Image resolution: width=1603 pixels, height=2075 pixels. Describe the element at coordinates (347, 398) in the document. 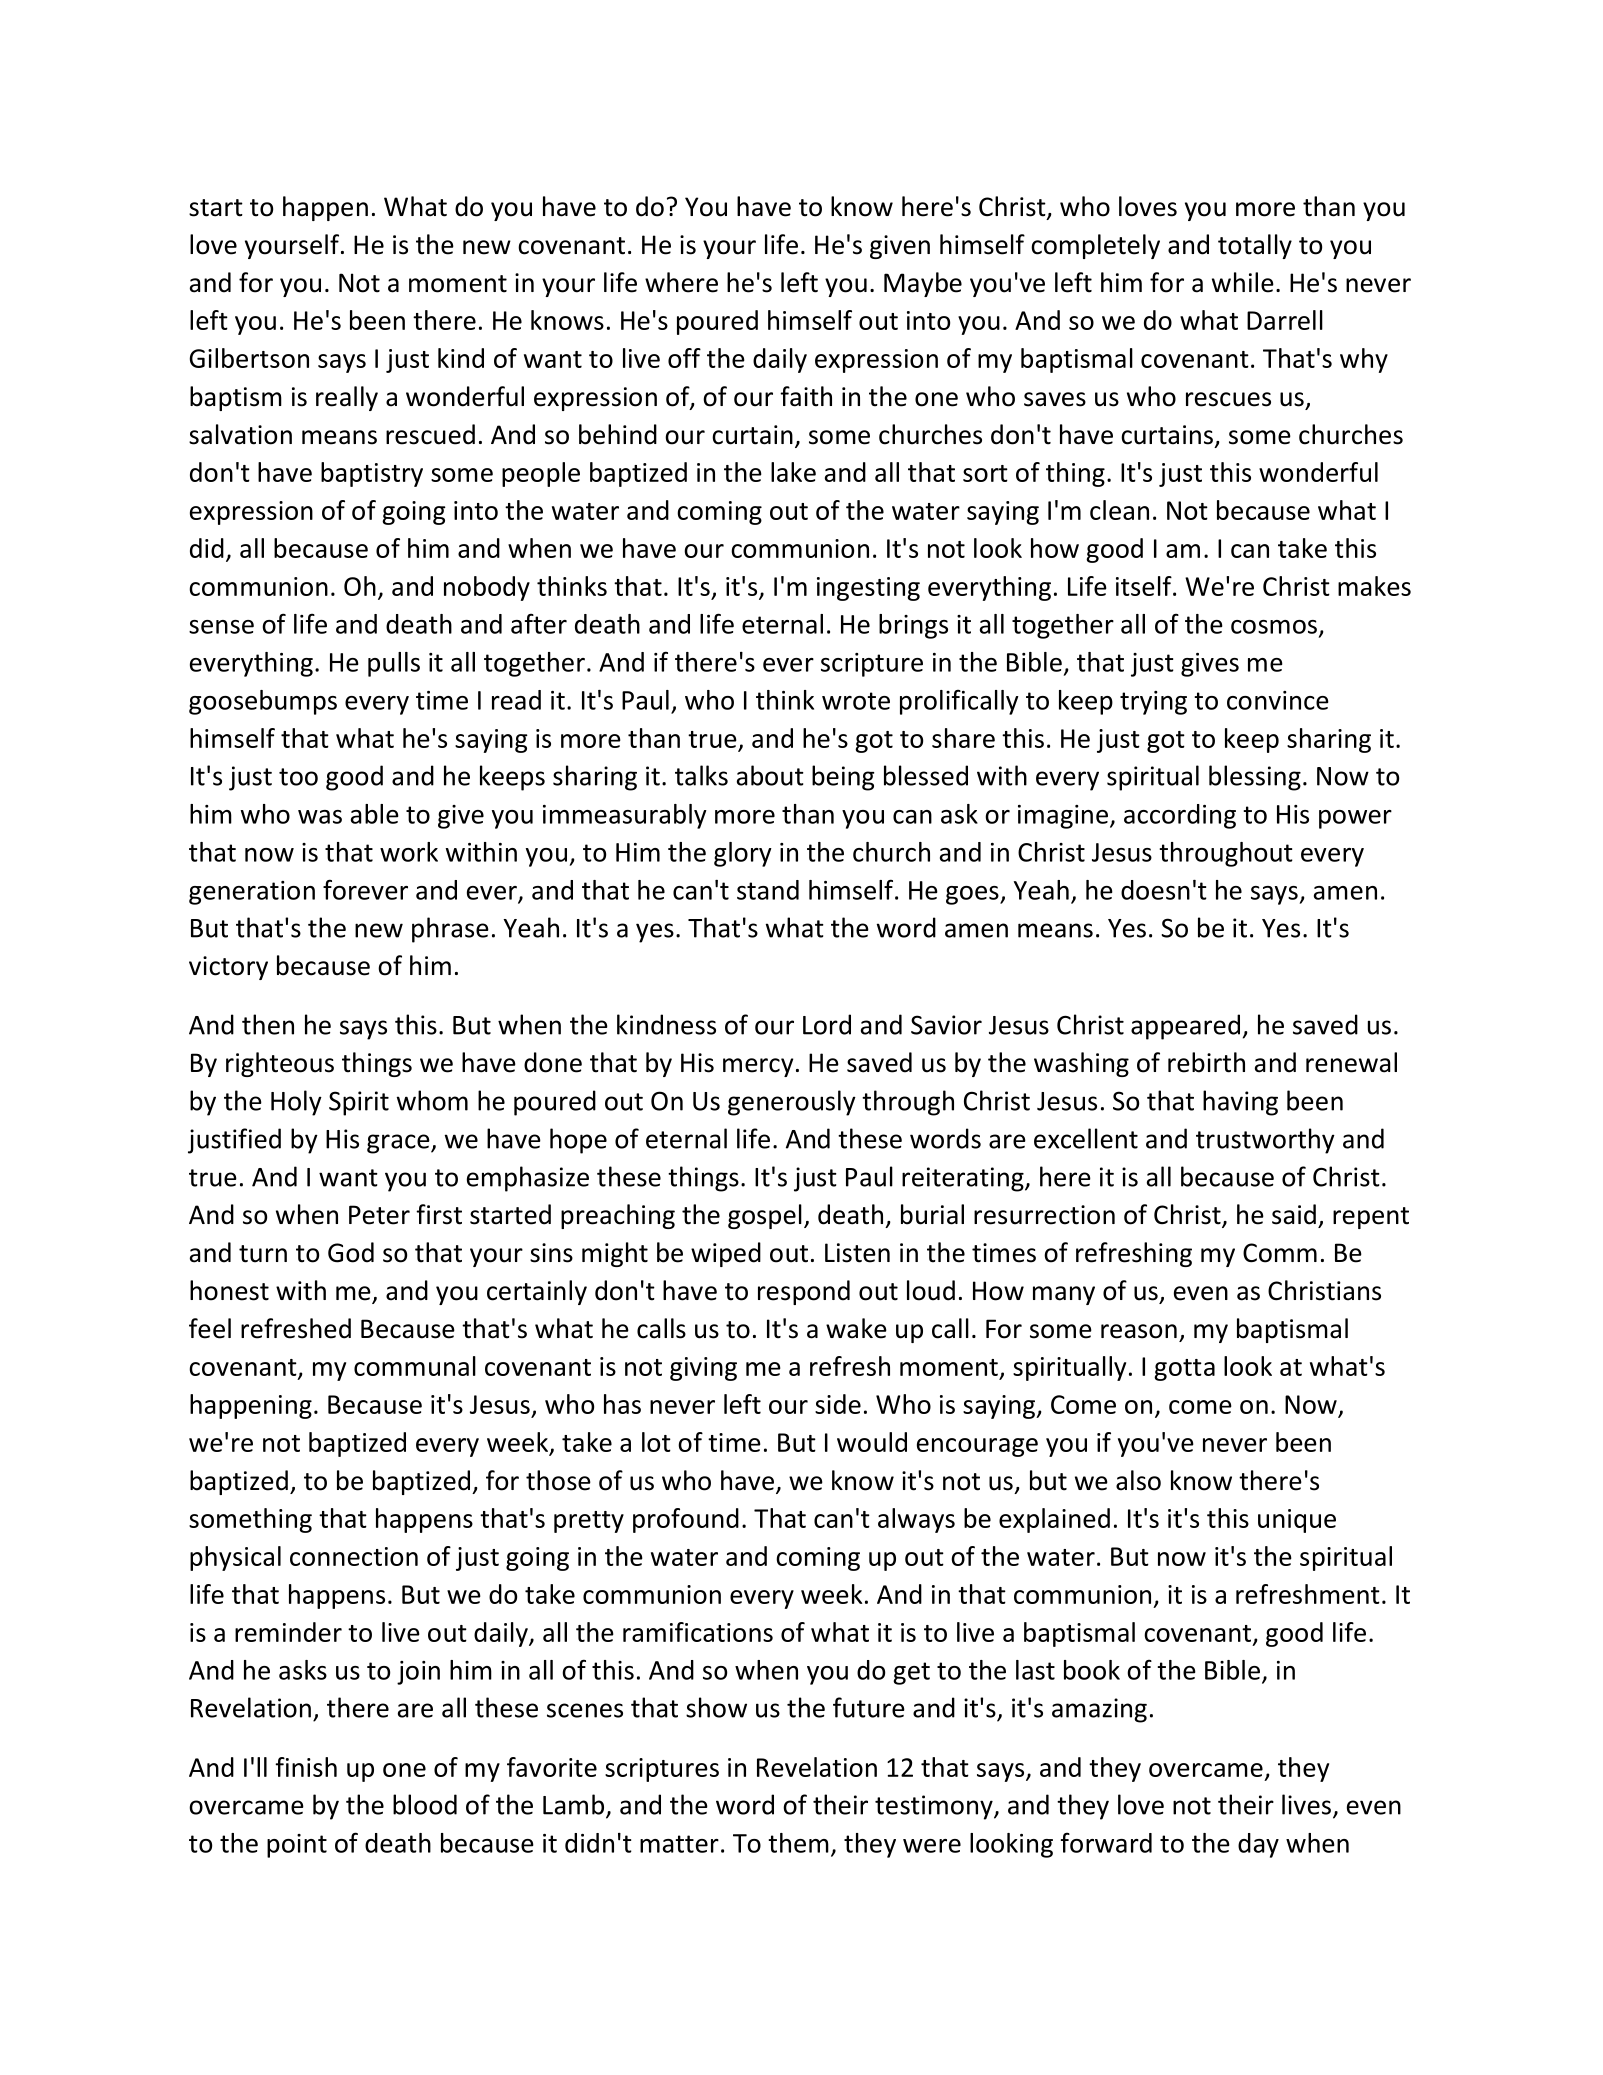

I see `really` at that location.
